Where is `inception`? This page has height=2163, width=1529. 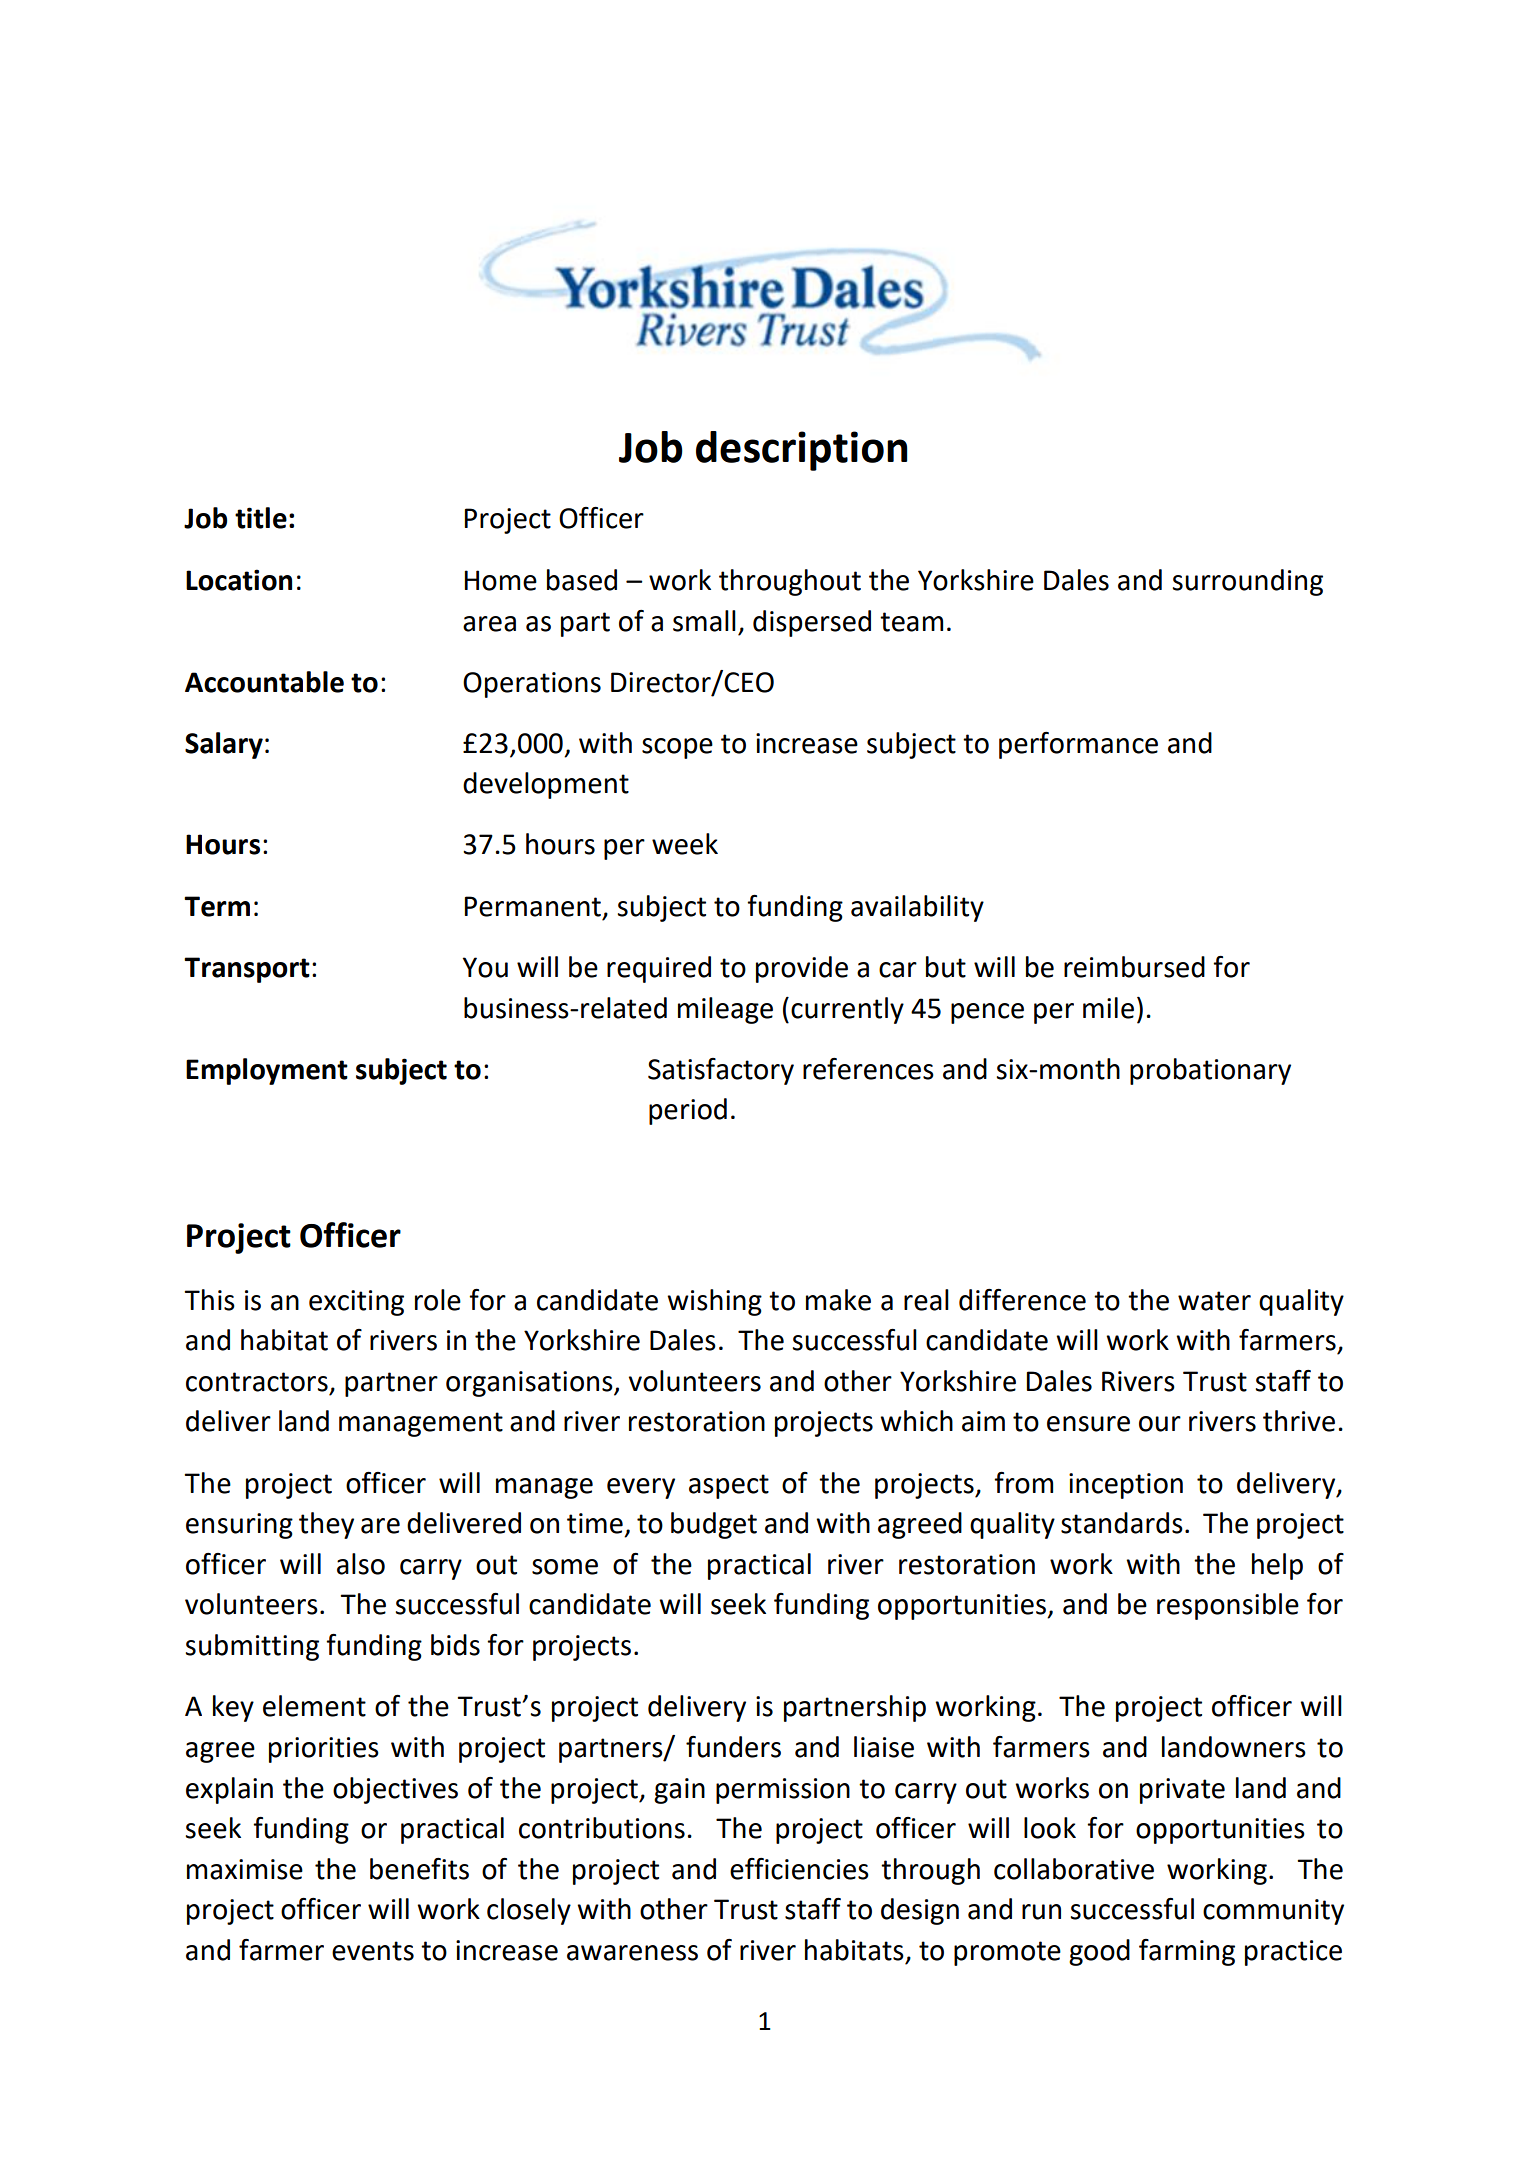 inception is located at coordinates (1126, 1486).
